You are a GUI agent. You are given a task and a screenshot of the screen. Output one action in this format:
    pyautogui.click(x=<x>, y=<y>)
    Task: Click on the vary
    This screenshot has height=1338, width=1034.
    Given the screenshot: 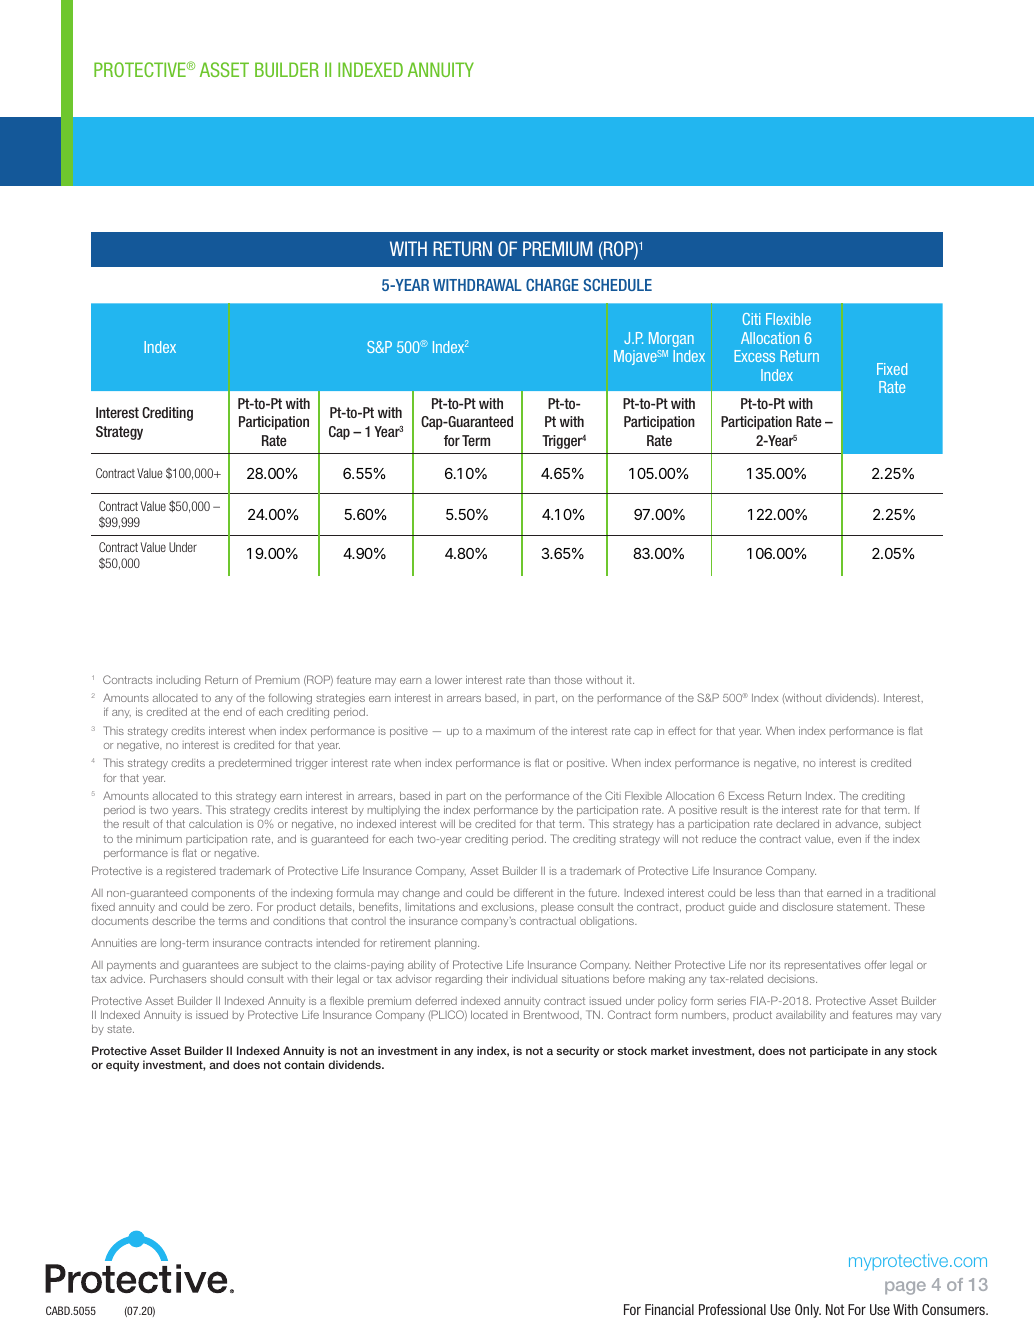 What is the action you would take?
    pyautogui.click(x=931, y=1017)
